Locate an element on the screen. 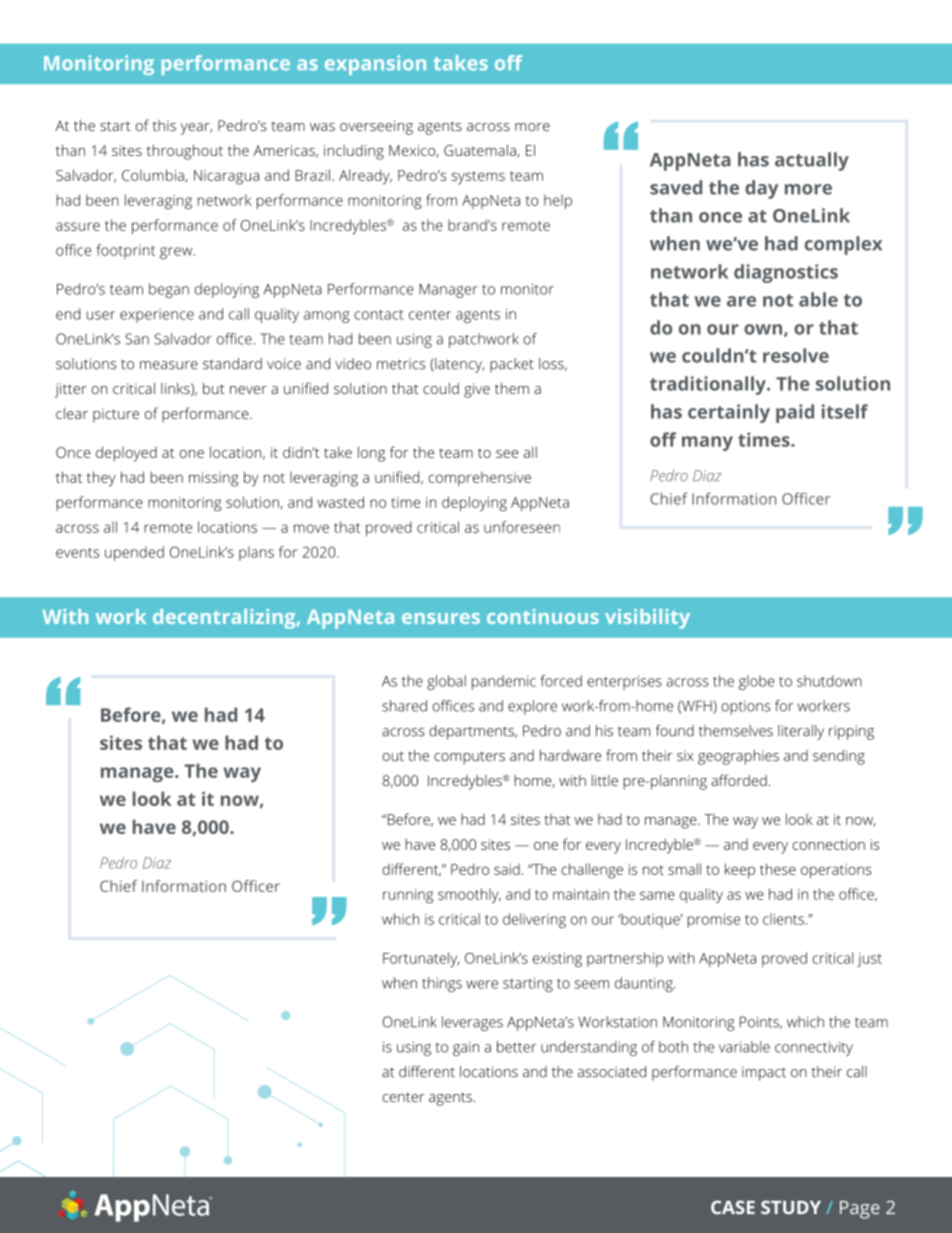 This screenshot has height=1233, width=952. this is located at coordinates (164, 125).
